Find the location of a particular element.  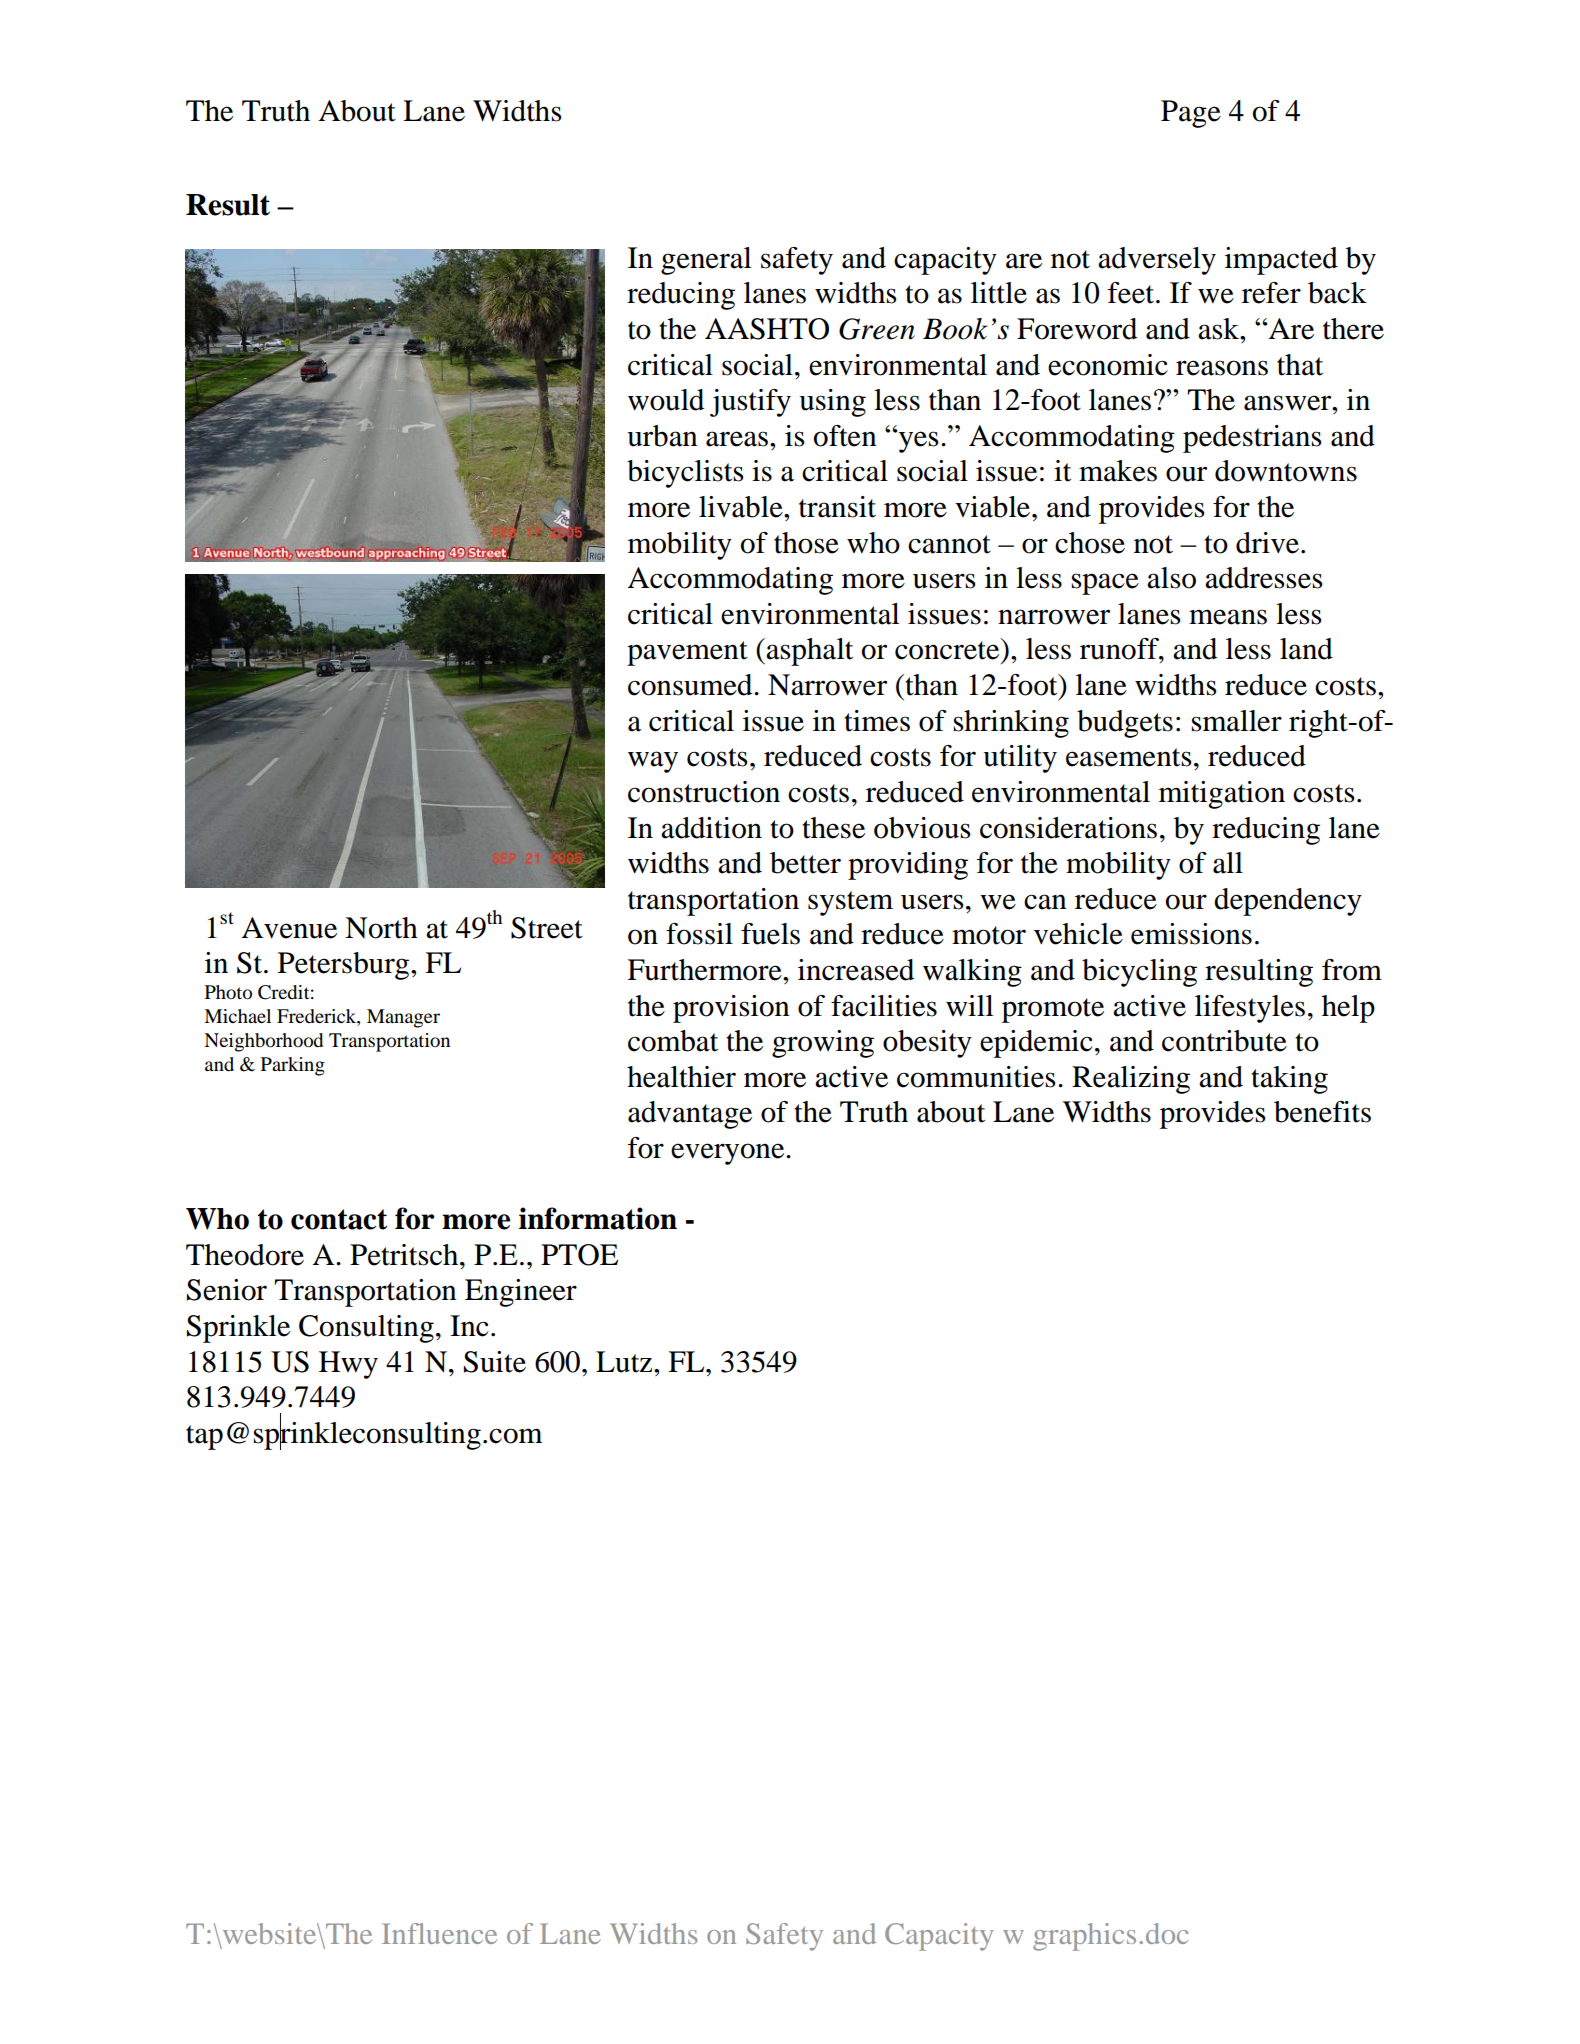

Page is located at coordinates (1191, 114).
